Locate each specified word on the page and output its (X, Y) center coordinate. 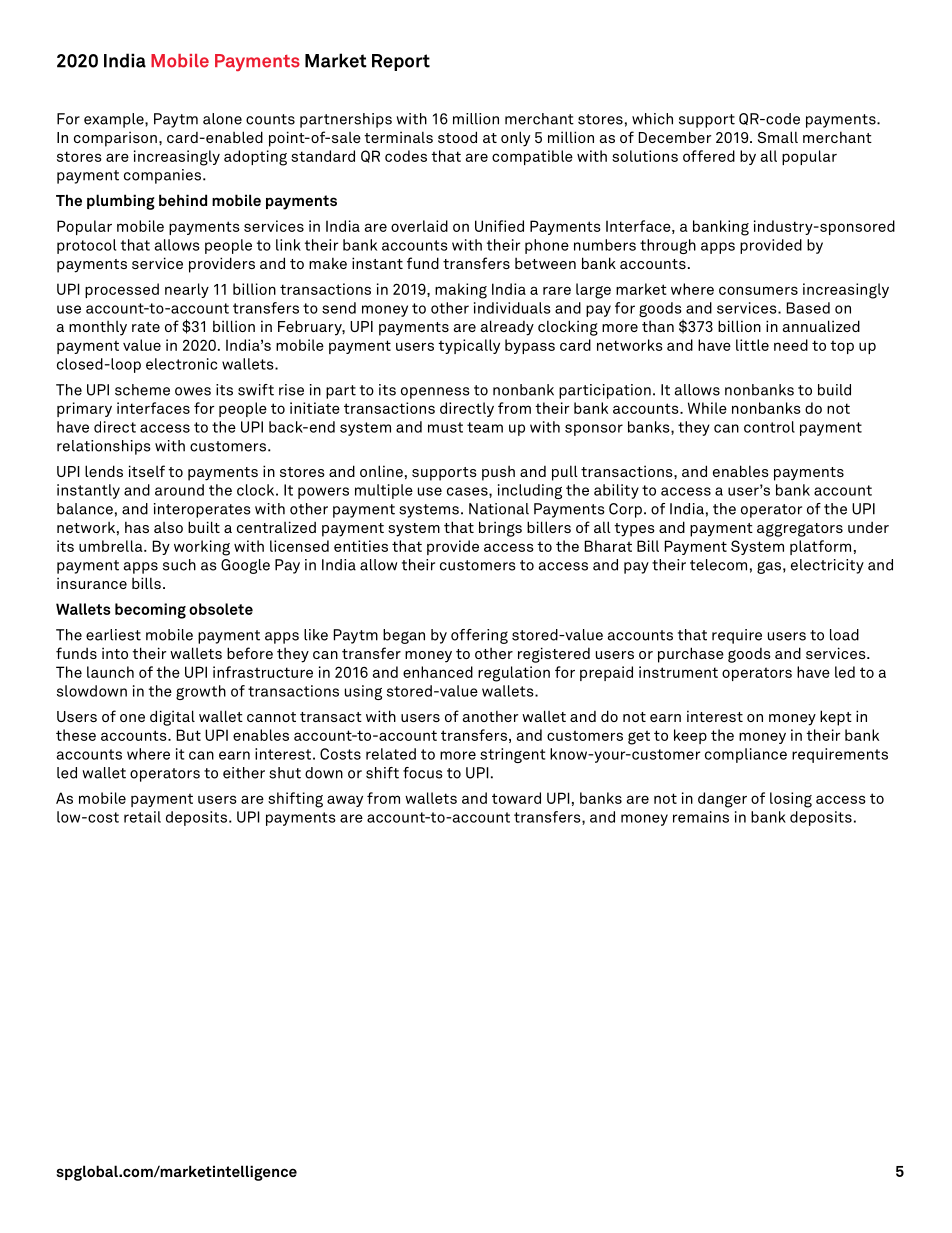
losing (791, 800)
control (769, 427)
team (485, 427)
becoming (150, 611)
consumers (758, 290)
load (844, 635)
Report (401, 62)
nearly (187, 290)
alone (222, 119)
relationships (103, 447)
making (461, 291)
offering (479, 636)
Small (778, 137)
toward (516, 798)
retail (142, 817)
